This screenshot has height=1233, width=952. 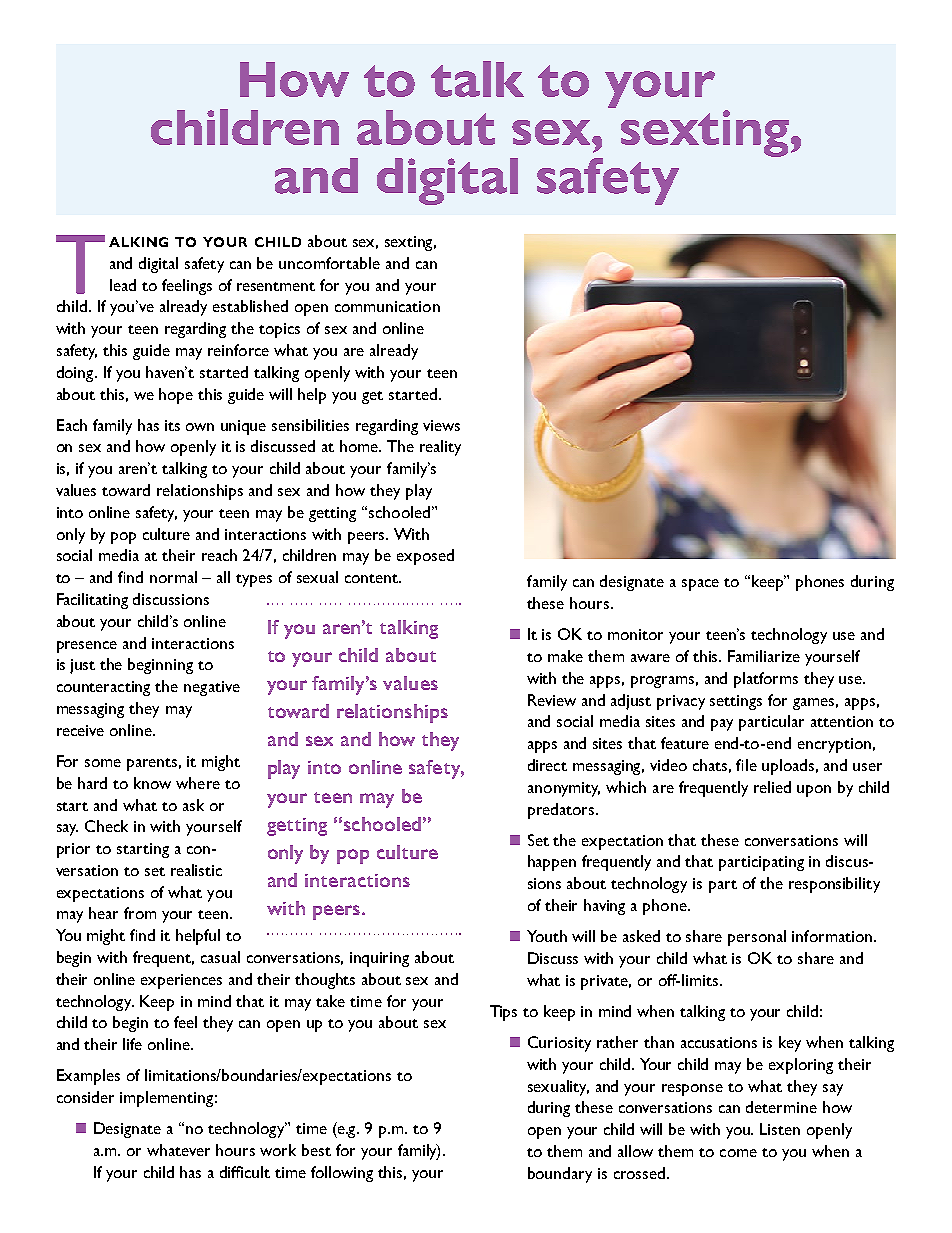 I want to click on from, so click(x=140, y=913).
